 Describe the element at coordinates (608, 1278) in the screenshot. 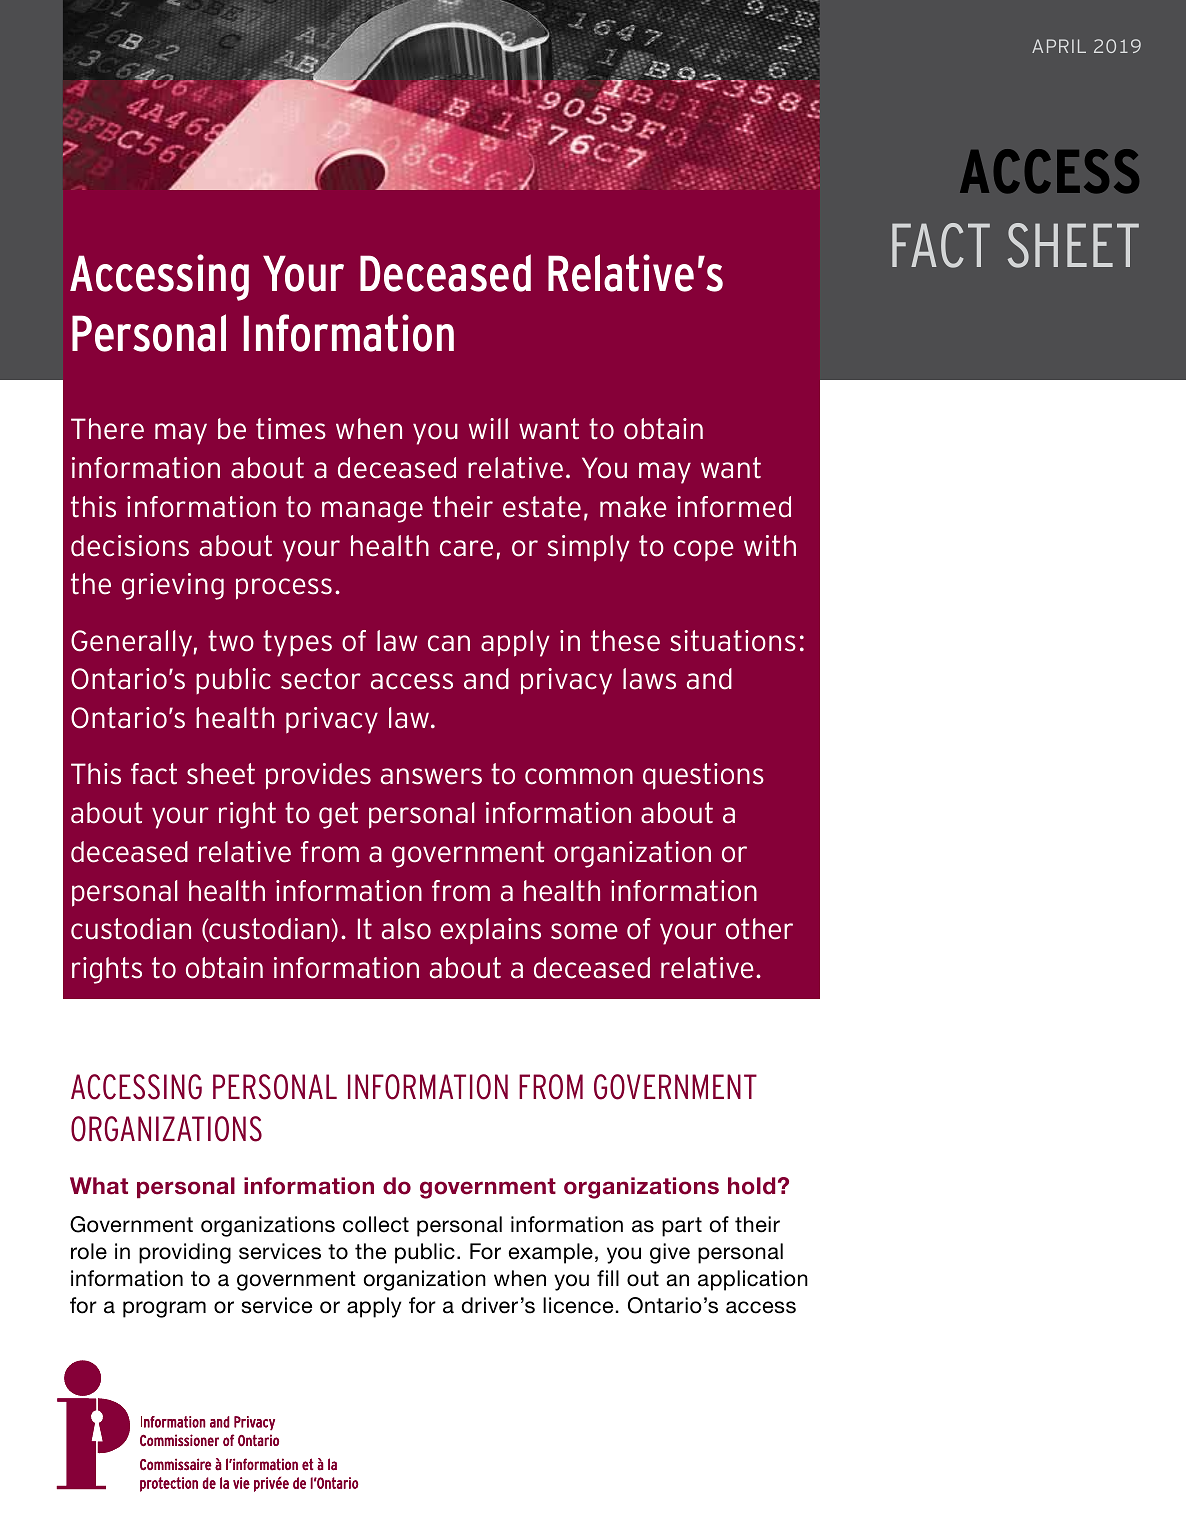

I see `fill` at that location.
